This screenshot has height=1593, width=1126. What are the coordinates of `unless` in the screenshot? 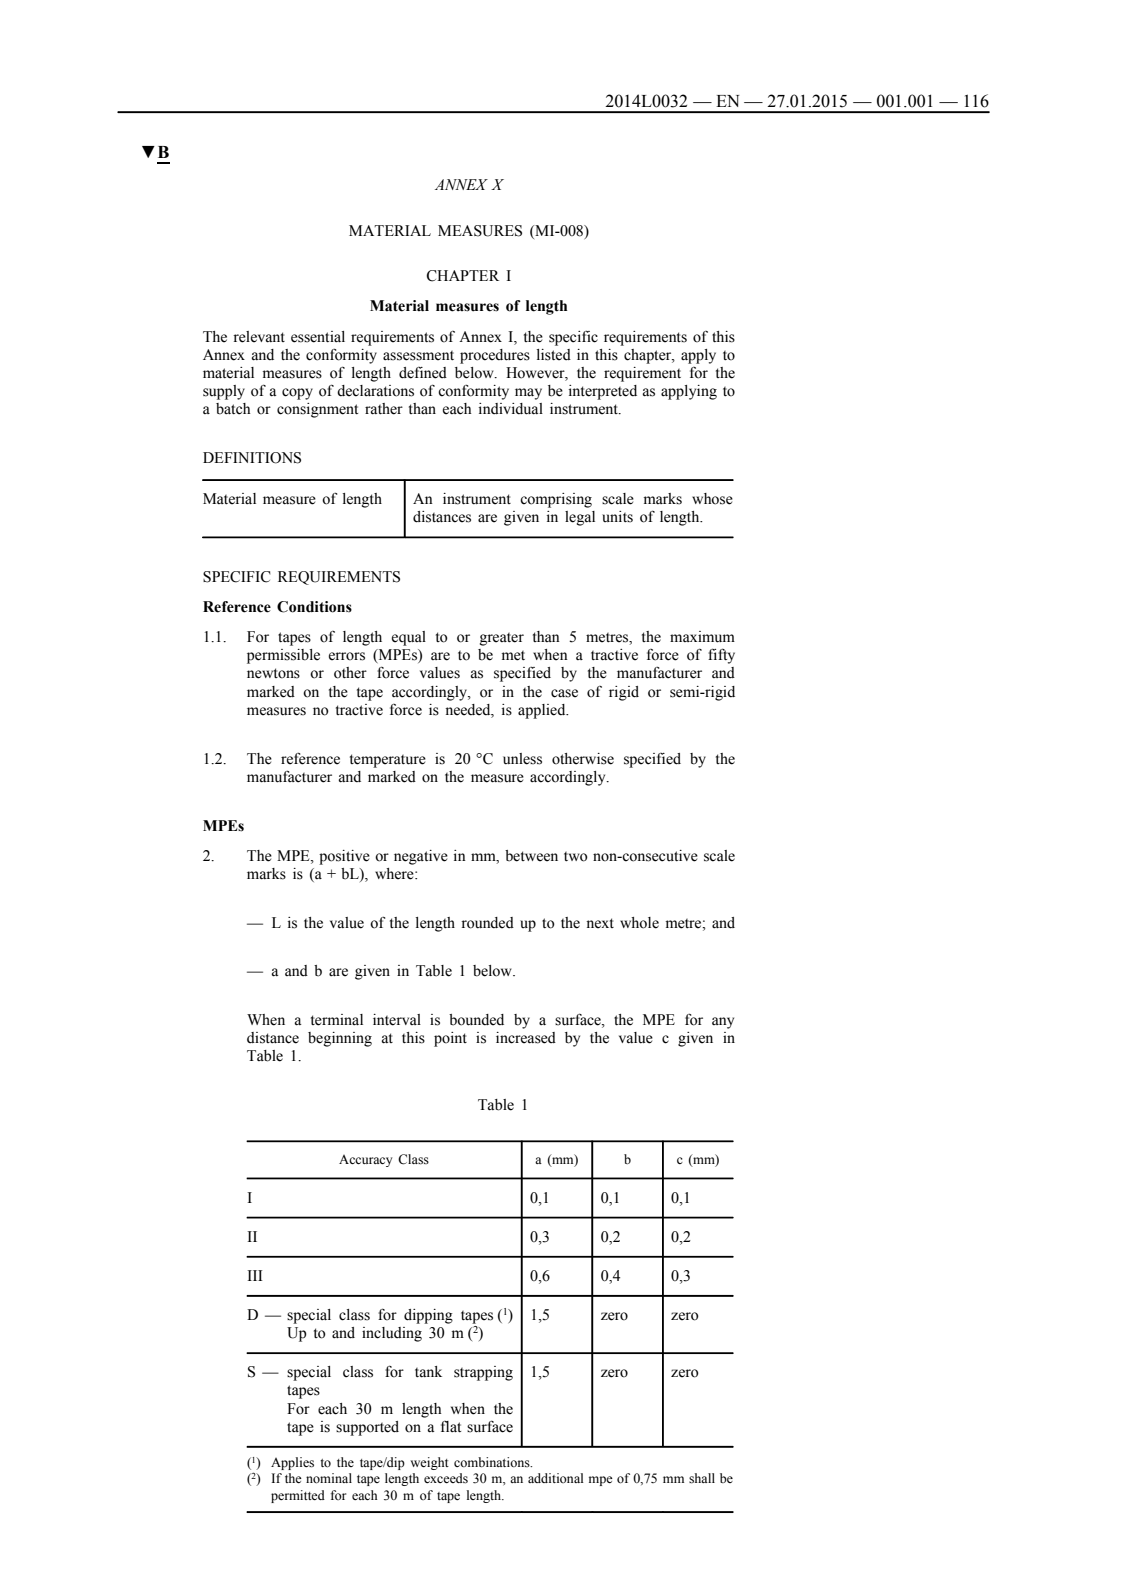 It's located at (522, 759).
